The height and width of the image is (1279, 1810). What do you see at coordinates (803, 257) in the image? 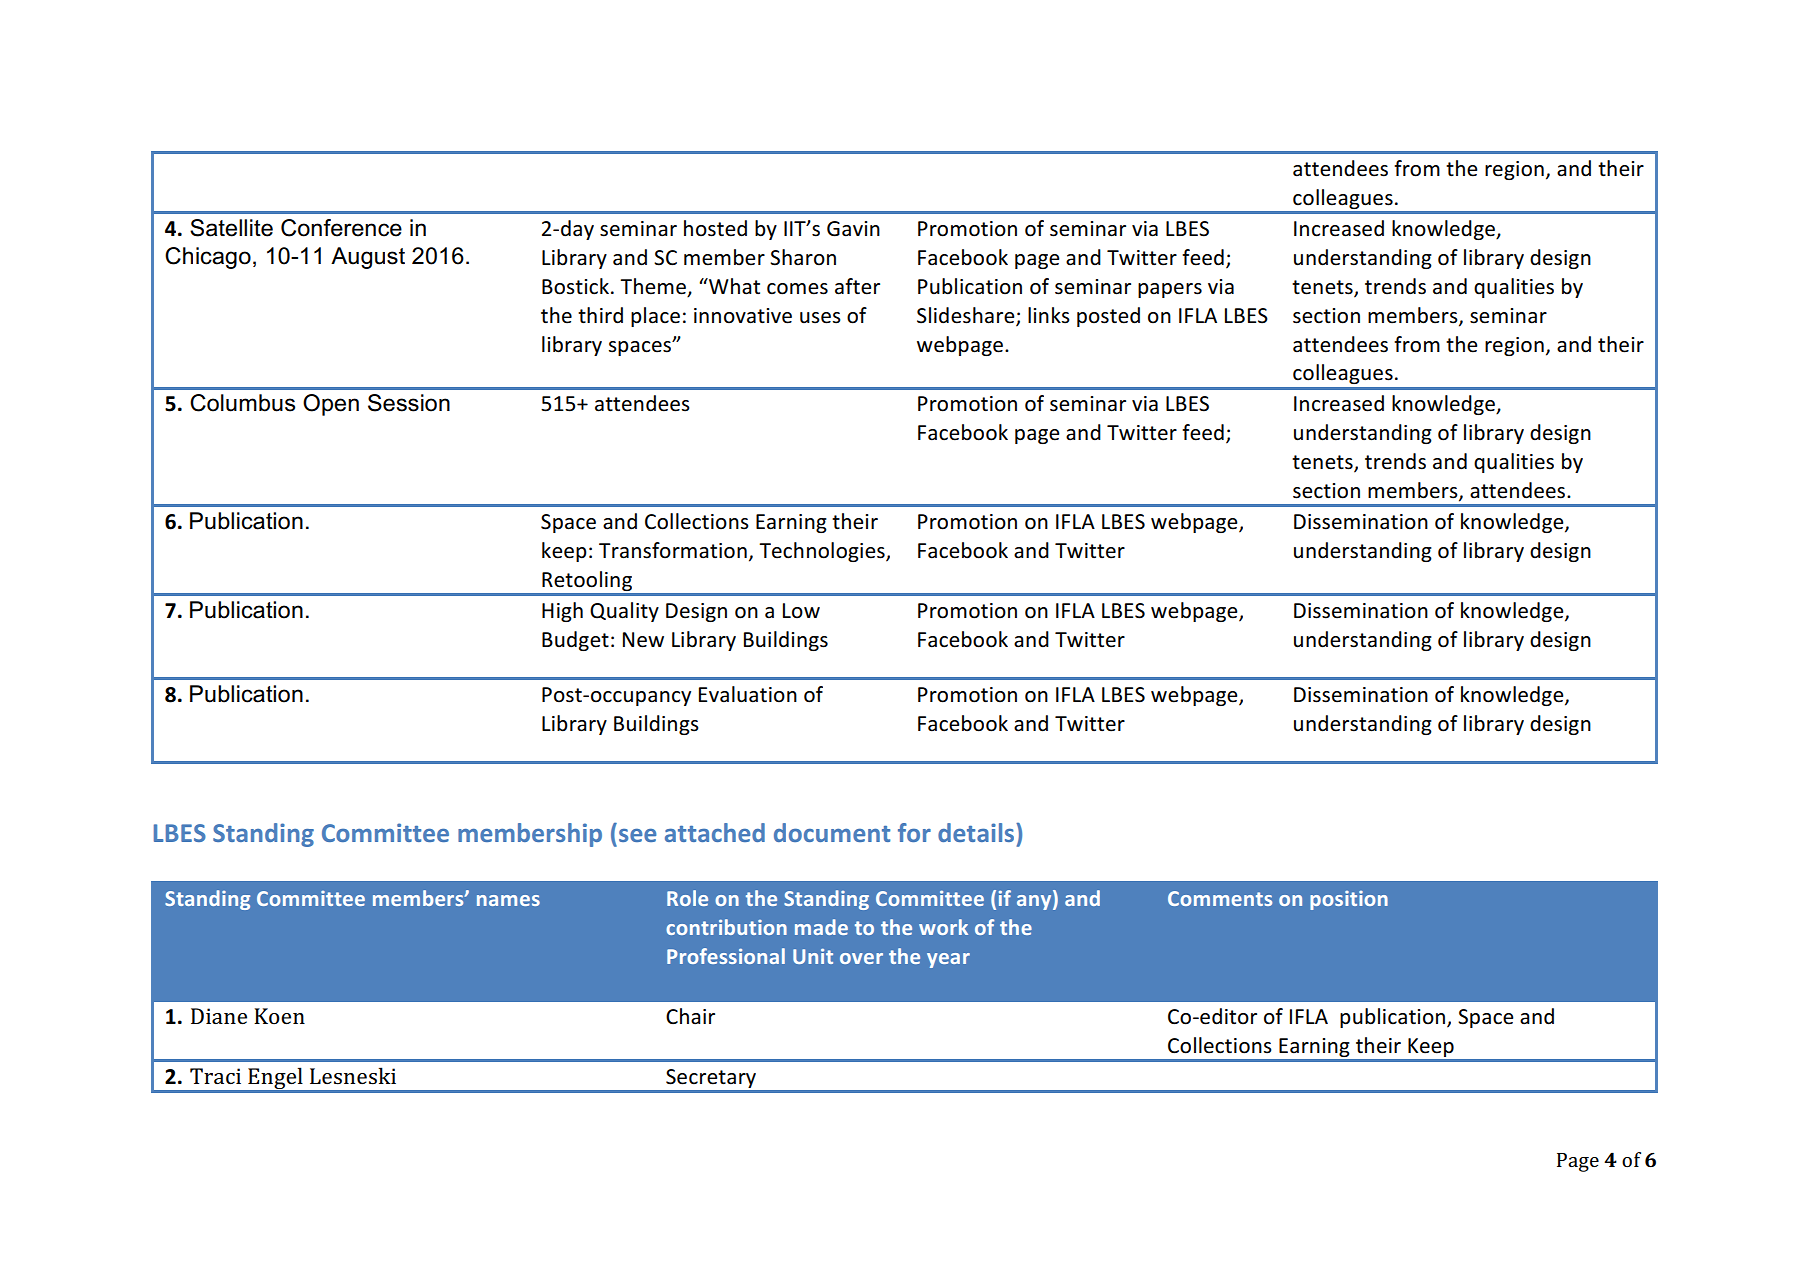
I see `Sharon` at bounding box center [803, 257].
